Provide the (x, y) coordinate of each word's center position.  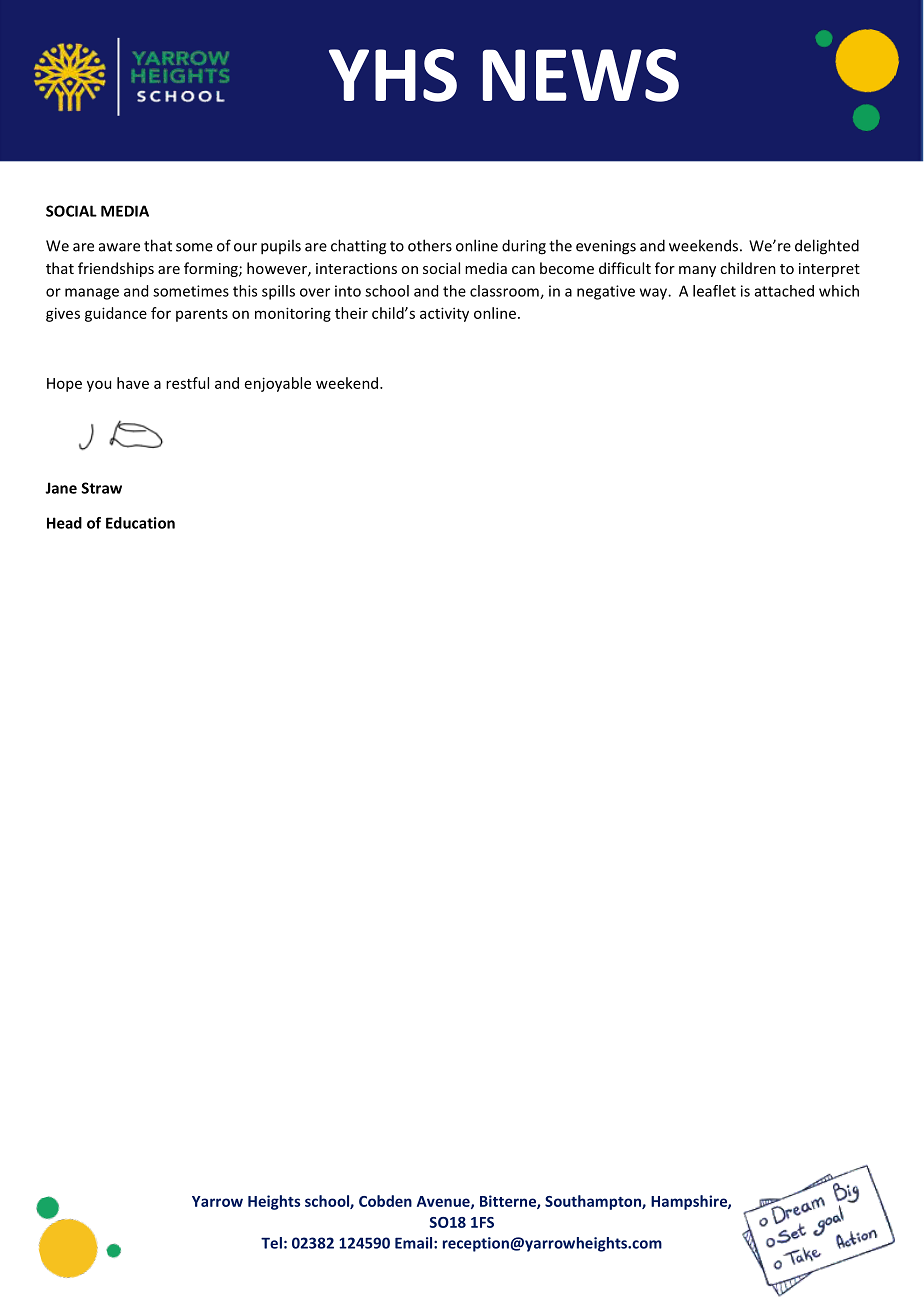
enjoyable (278, 384)
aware (119, 247)
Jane (61, 488)
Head (64, 523)
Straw (102, 488)
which (839, 291)
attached (784, 291)
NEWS (581, 75)
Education (140, 523)
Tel (271, 1243)
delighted (827, 247)
